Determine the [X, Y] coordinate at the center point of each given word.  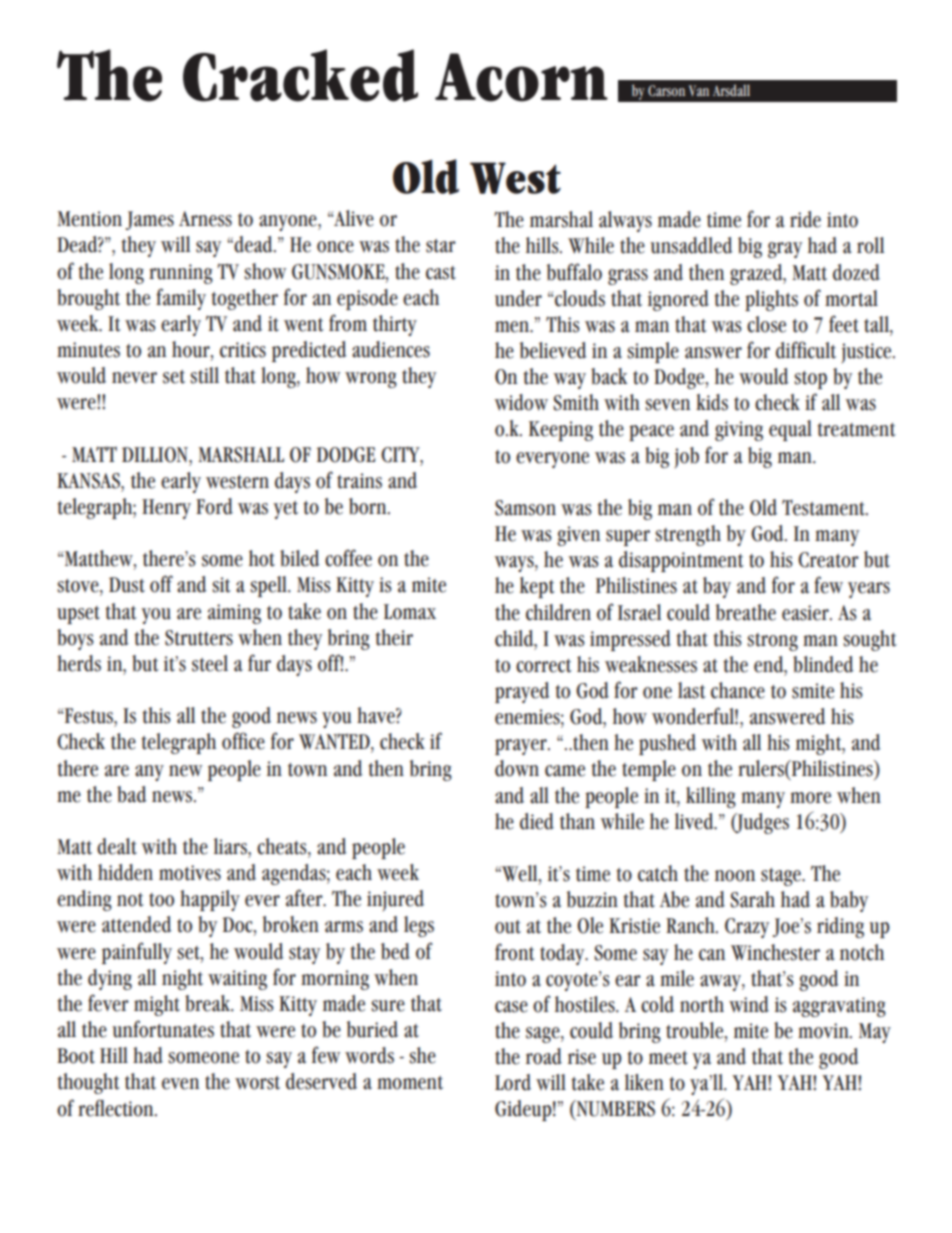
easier [806, 613]
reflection [117, 1108]
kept [537, 587]
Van [699, 90]
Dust [127, 585]
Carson [666, 91]
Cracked [300, 75]
